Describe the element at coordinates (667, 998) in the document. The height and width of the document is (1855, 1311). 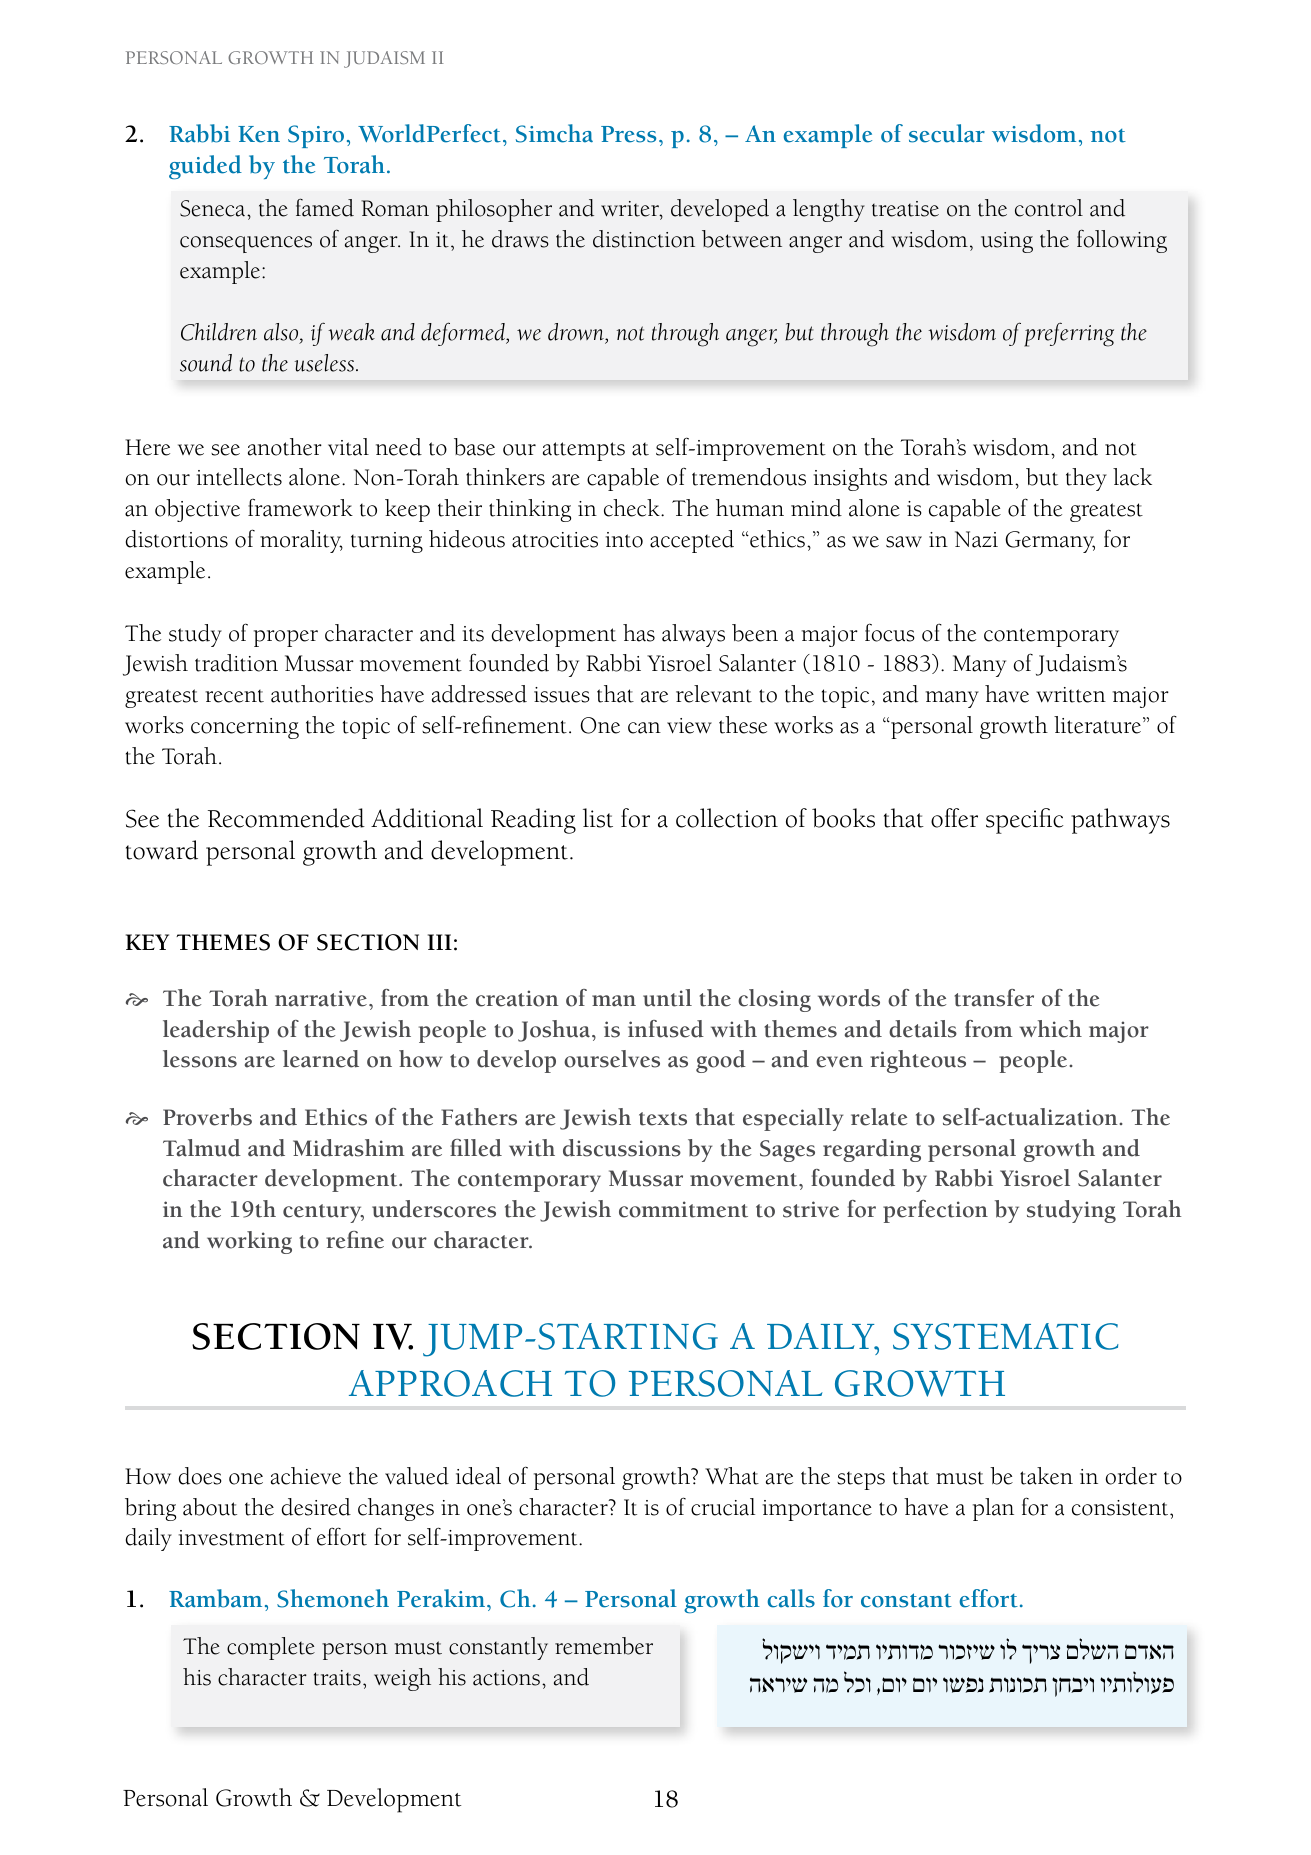
I see `until` at that location.
